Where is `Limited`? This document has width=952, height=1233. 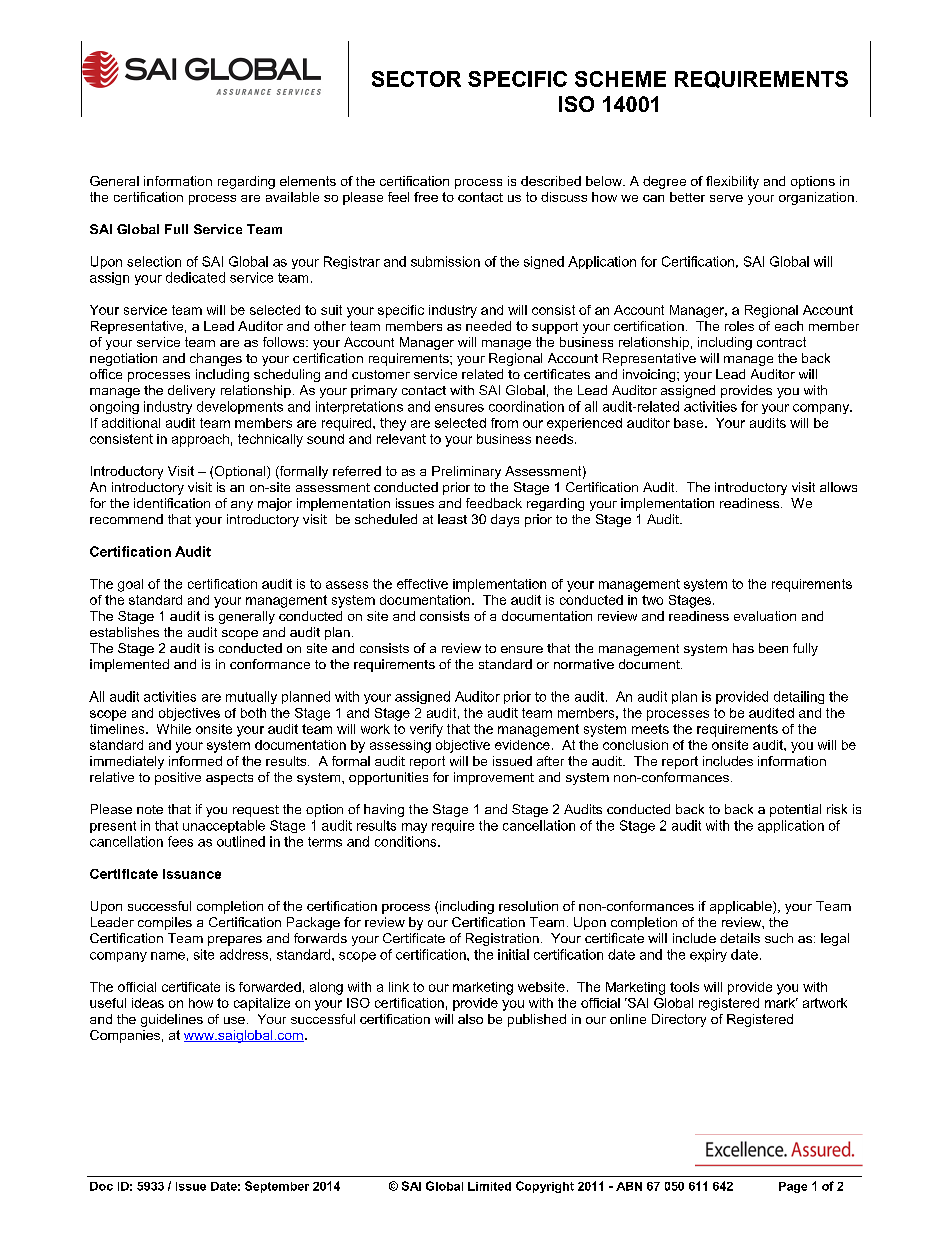 Limited is located at coordinates (489, 1186).
